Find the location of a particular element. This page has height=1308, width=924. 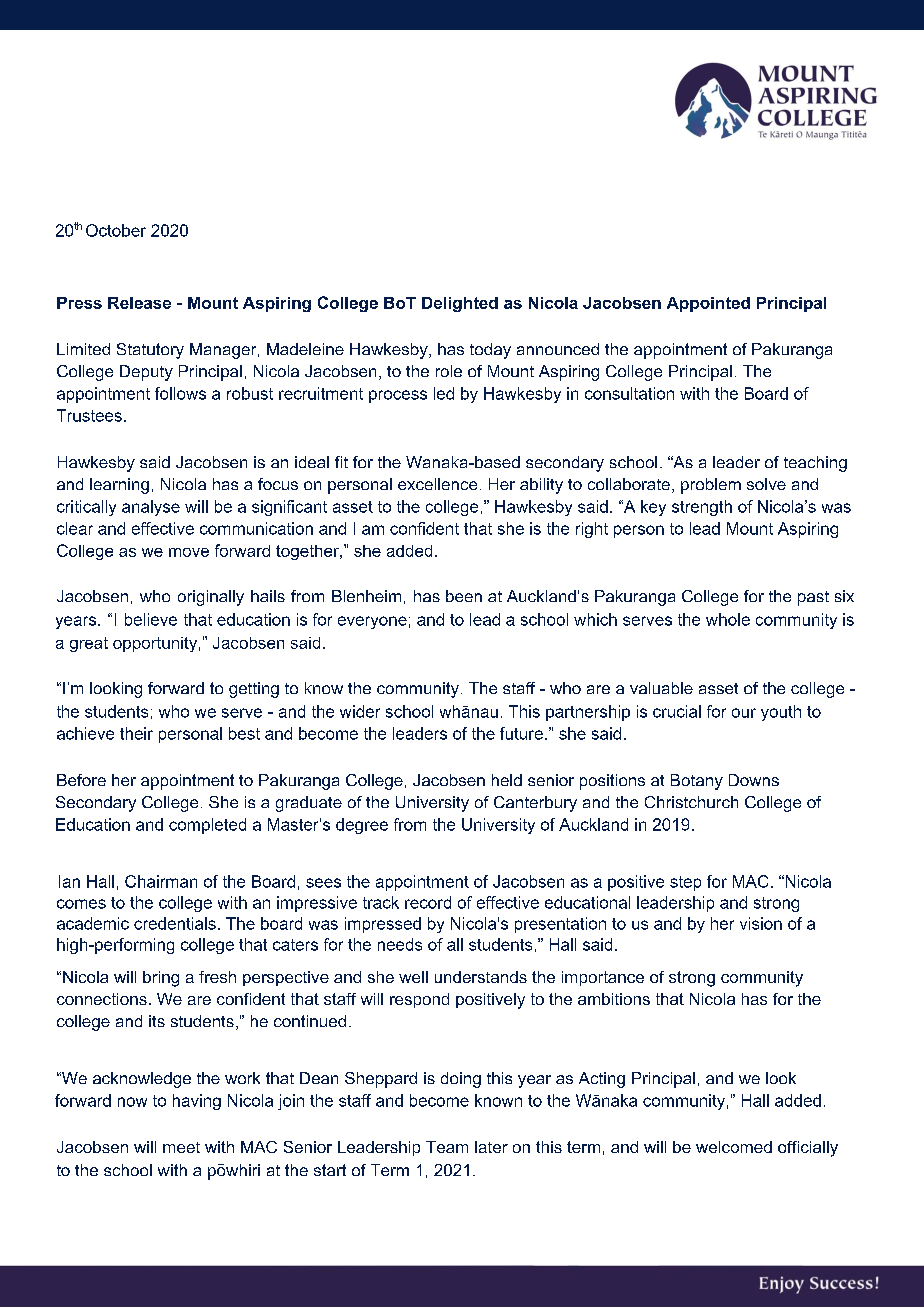

Delighted is located at coordinates (460, 304).
